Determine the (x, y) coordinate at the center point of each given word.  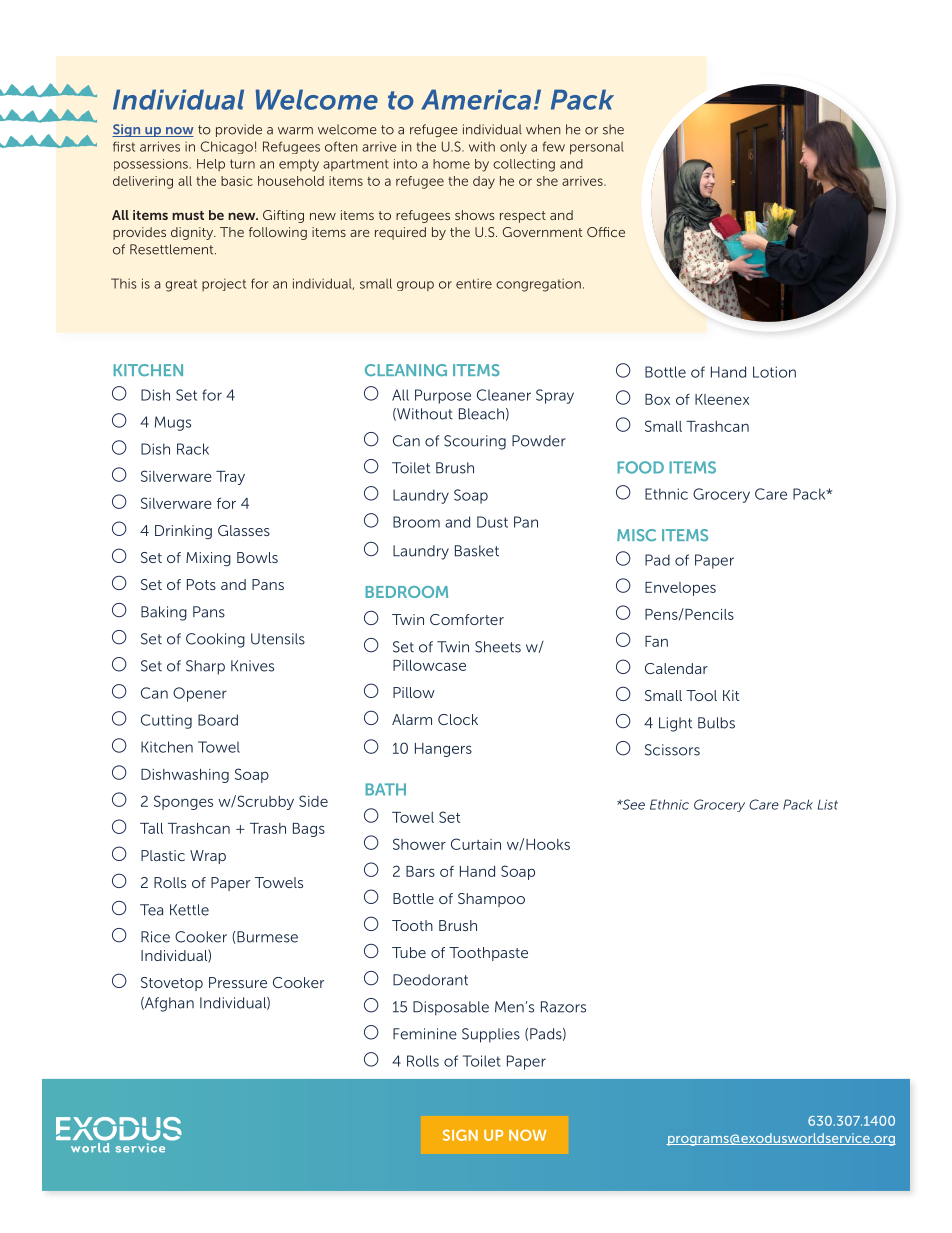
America (476, 99)
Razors (563, 1007)
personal (597, 148)
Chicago (227, 147)
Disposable (451, 1008)
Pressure (238, 982)
